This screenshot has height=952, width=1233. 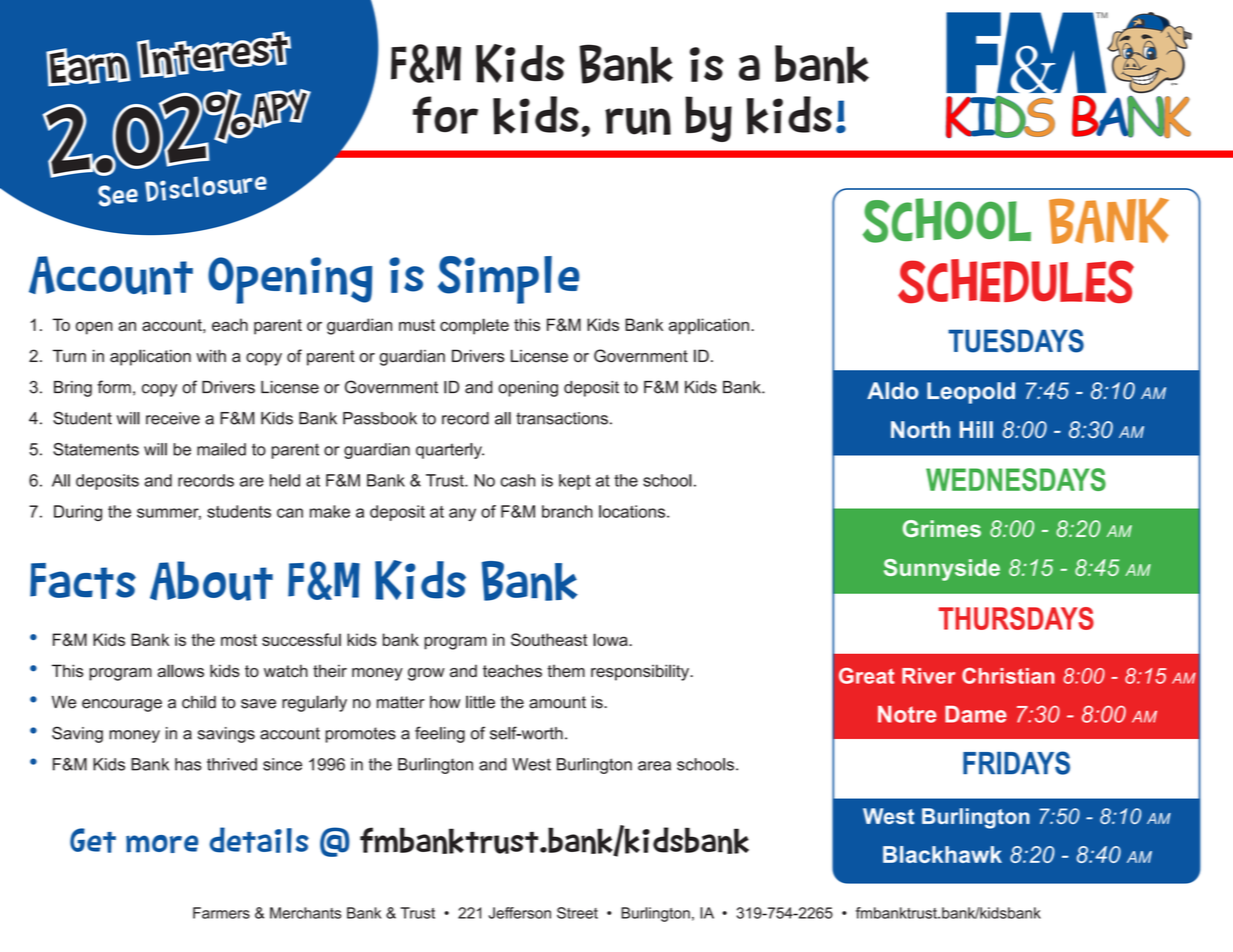 I want to click on branch, so click(x=567, y=511).
